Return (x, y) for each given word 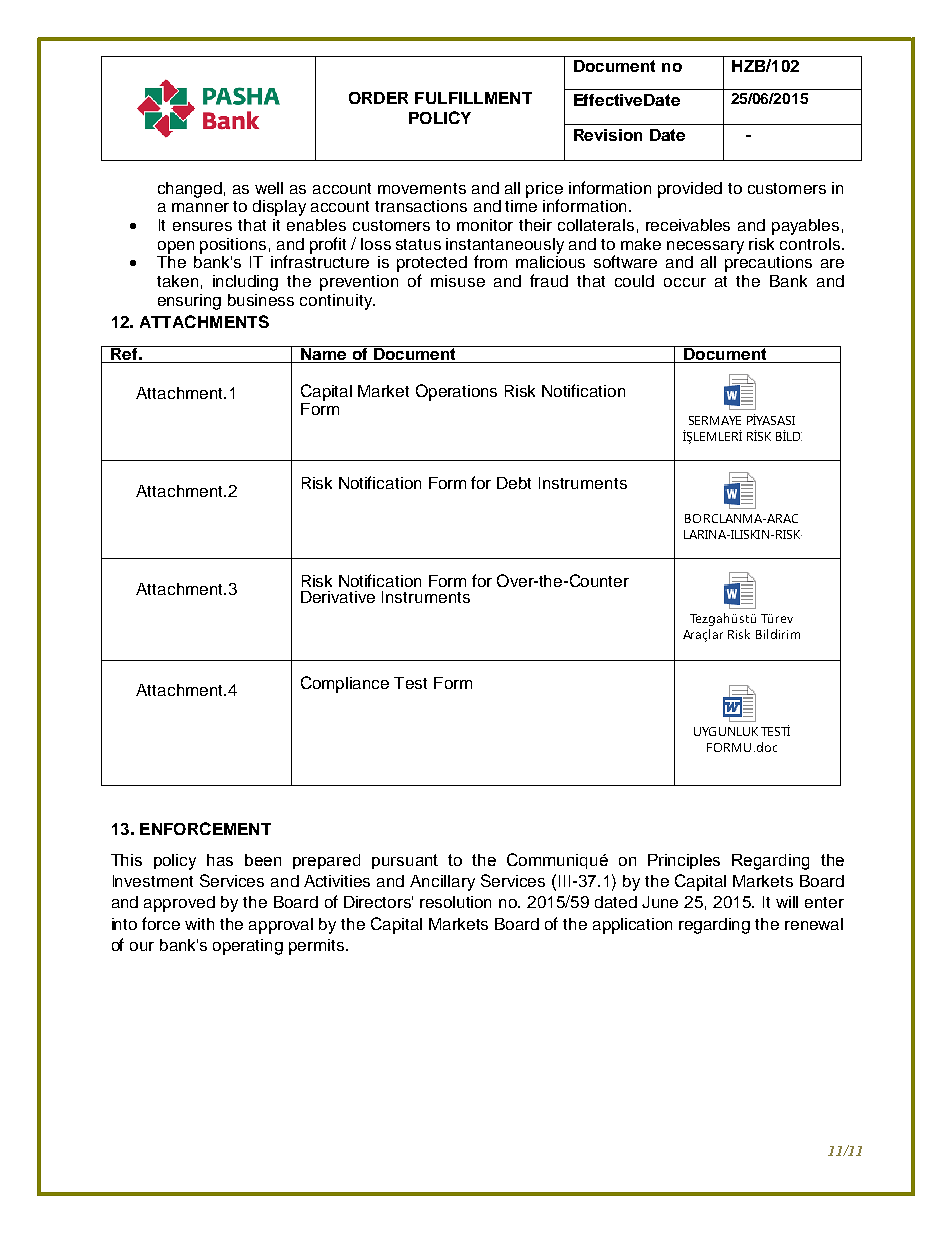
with (199, 924)
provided (690, 190)
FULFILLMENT (473, 98)
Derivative (338, 597)
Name (324, 354)
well (269, 188)
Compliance (345, 684)
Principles (684, 861)
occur (685, 282)
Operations (456, 392)
